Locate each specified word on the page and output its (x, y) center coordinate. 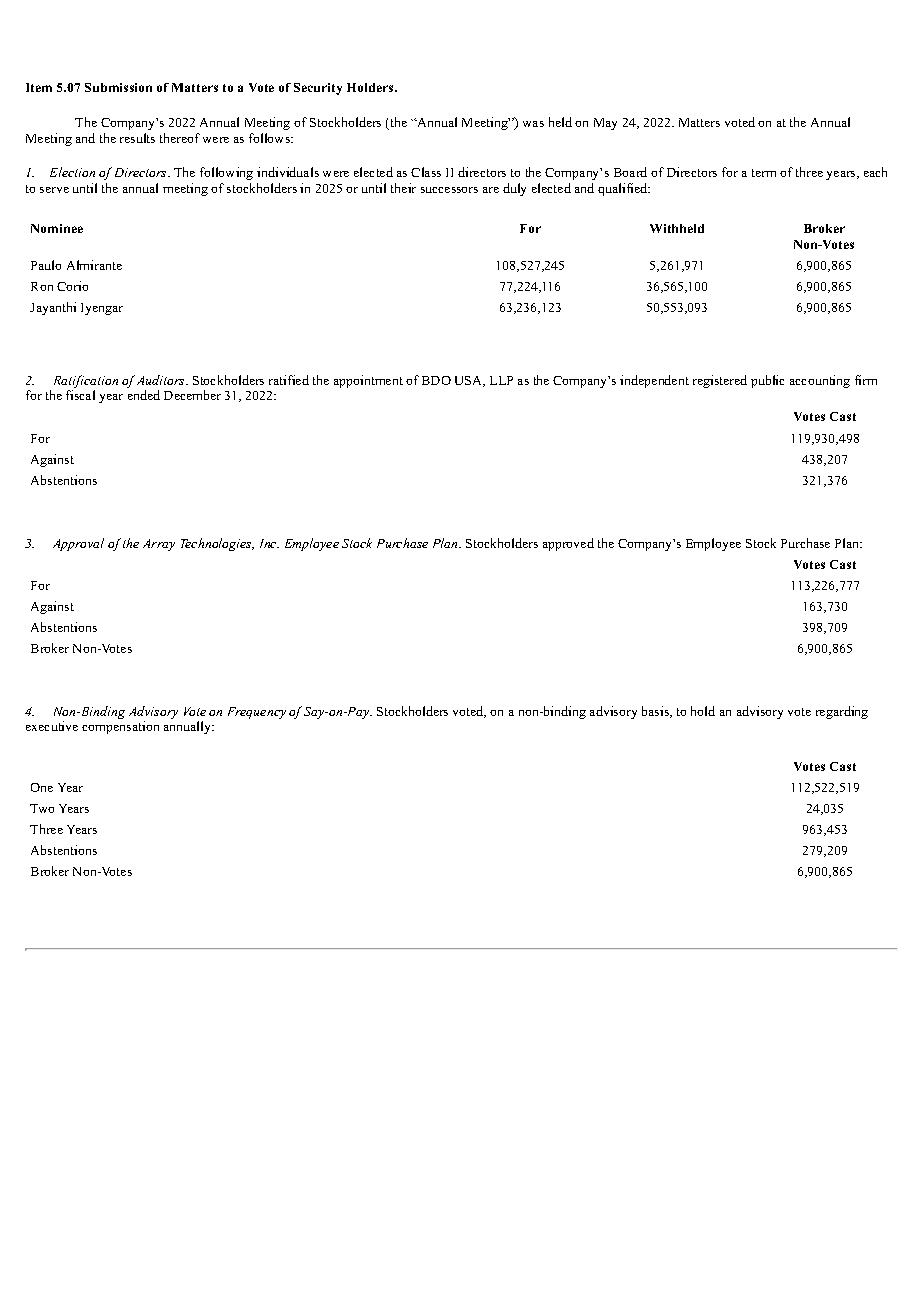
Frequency (257, 713)
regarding (842, 712)
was (533, 124)
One (42, 787)
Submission (118, 87)
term (764, 173)
